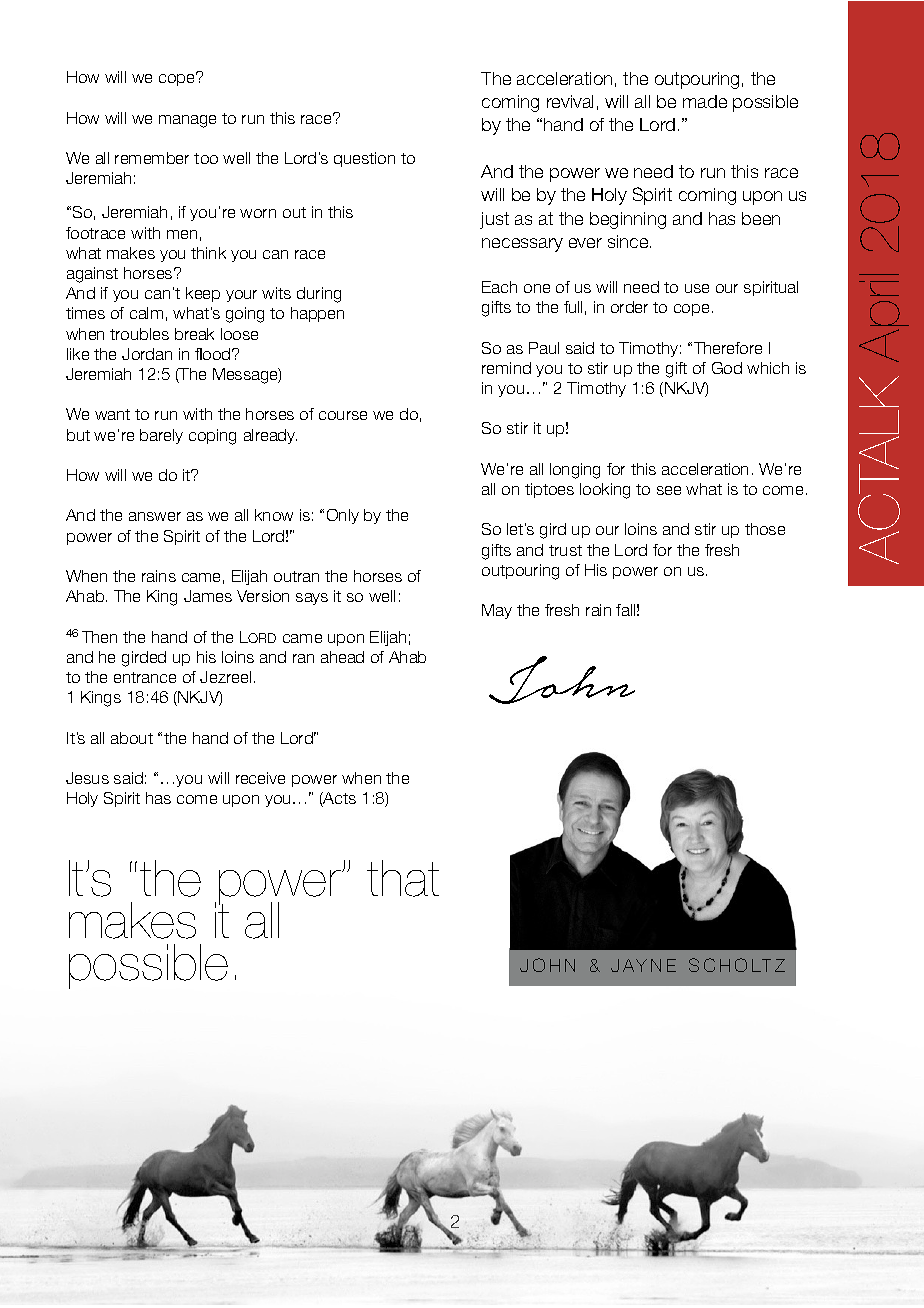 This document has width=924, height=1308. Describe the element at coordinates (343, 516) in the document. I see `Only` at that location.
